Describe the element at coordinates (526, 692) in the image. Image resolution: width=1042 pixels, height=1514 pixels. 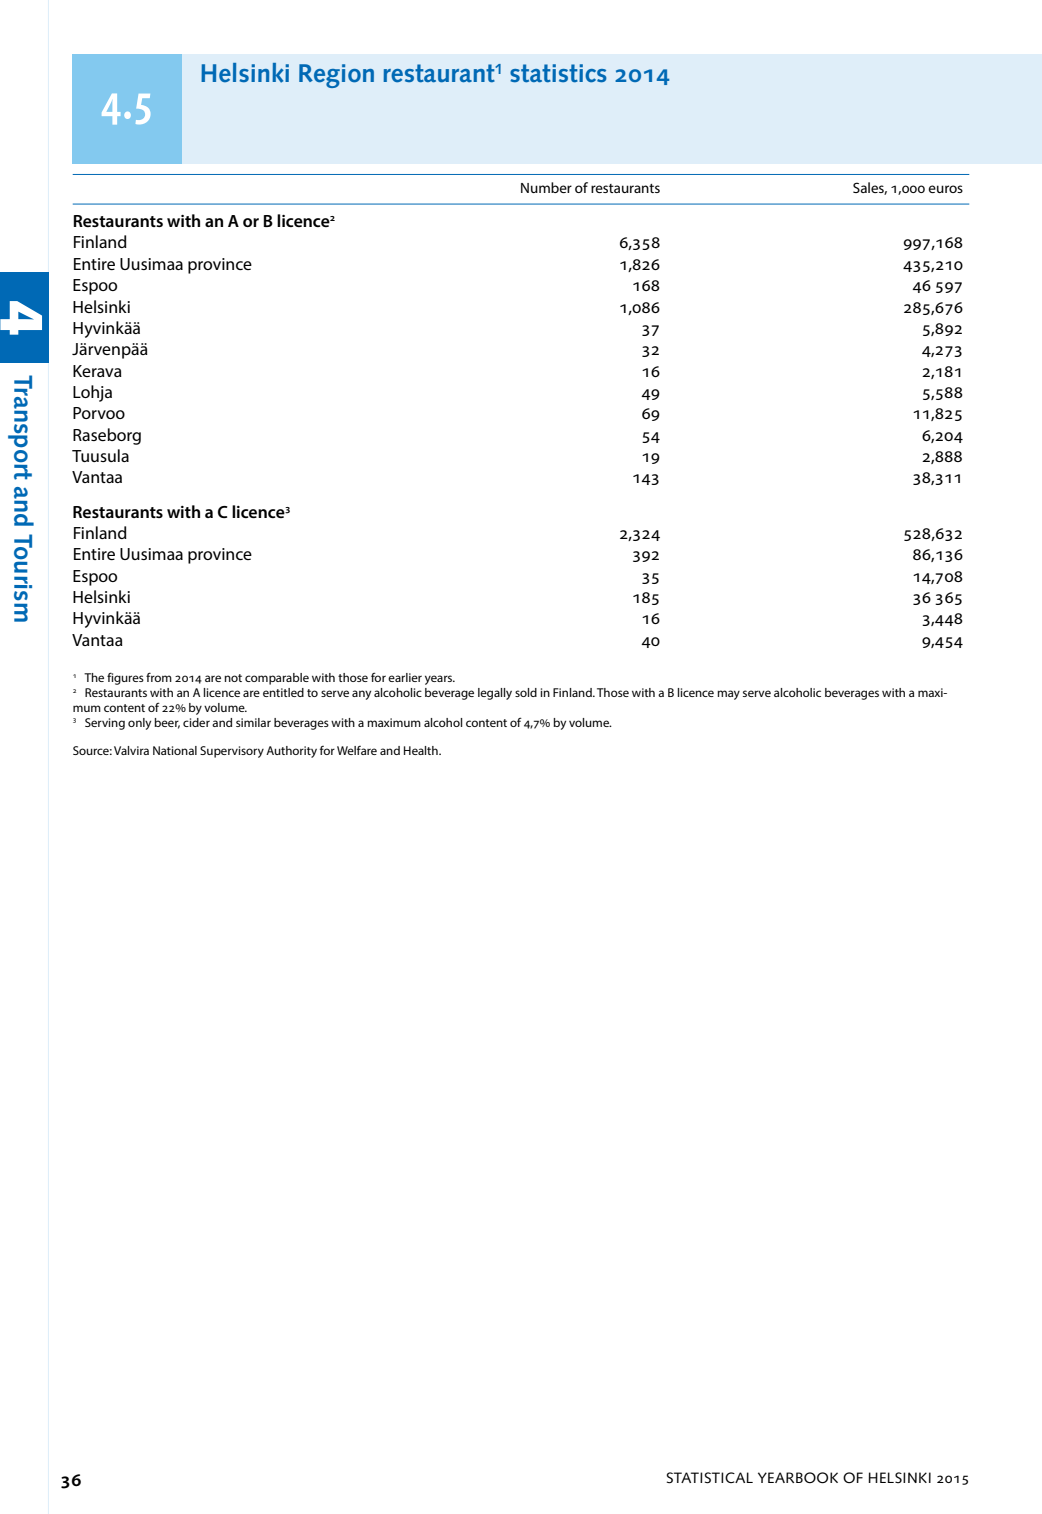
I see `sold` at that location.
